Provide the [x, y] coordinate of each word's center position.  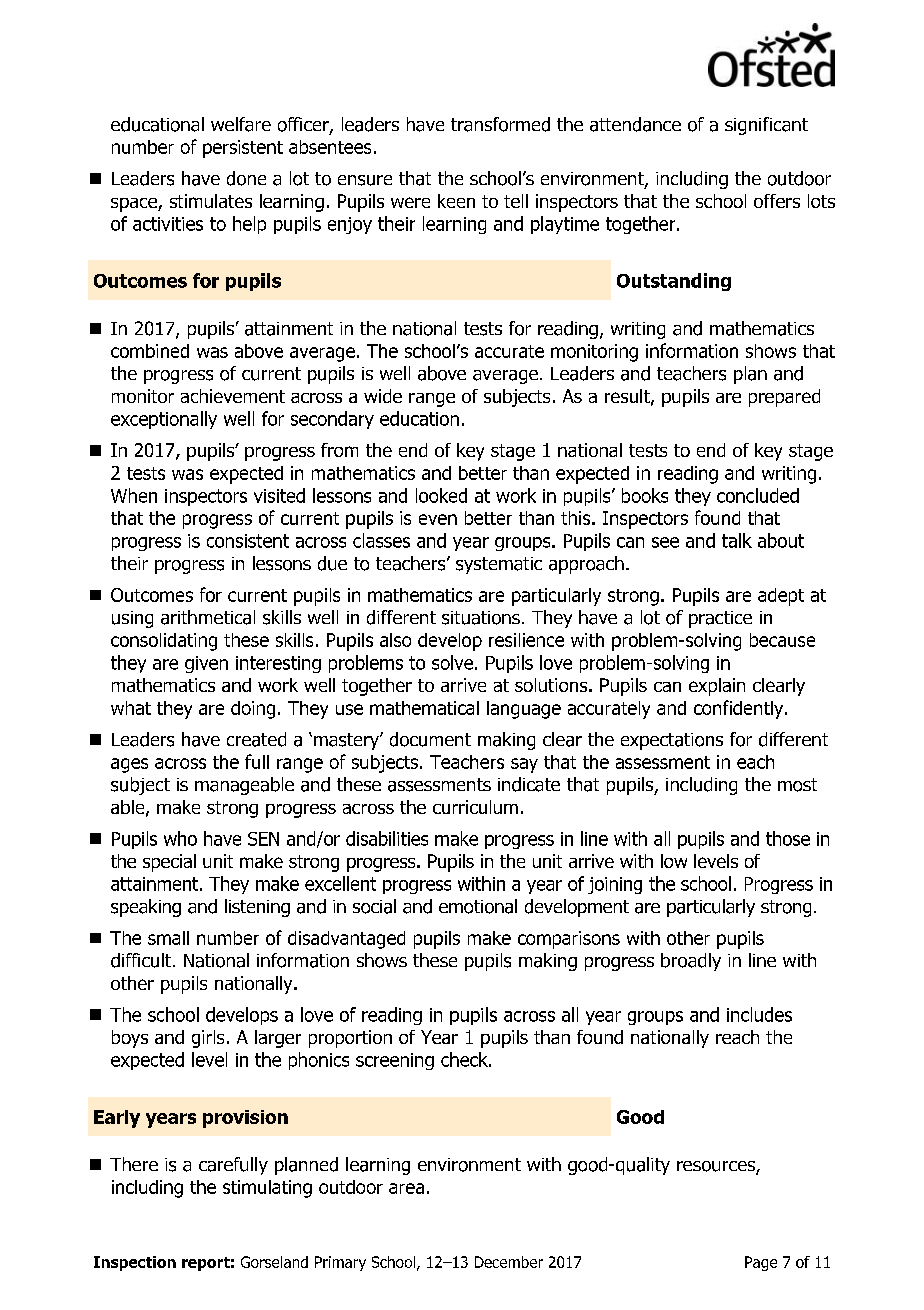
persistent [243, 149]
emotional [478, 906]
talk [737, 540]
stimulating [267, 1189]
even [438, 519]
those [788, 838]
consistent [248, 541]
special [169, 863]
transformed [500, 124]
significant [766, 126]
